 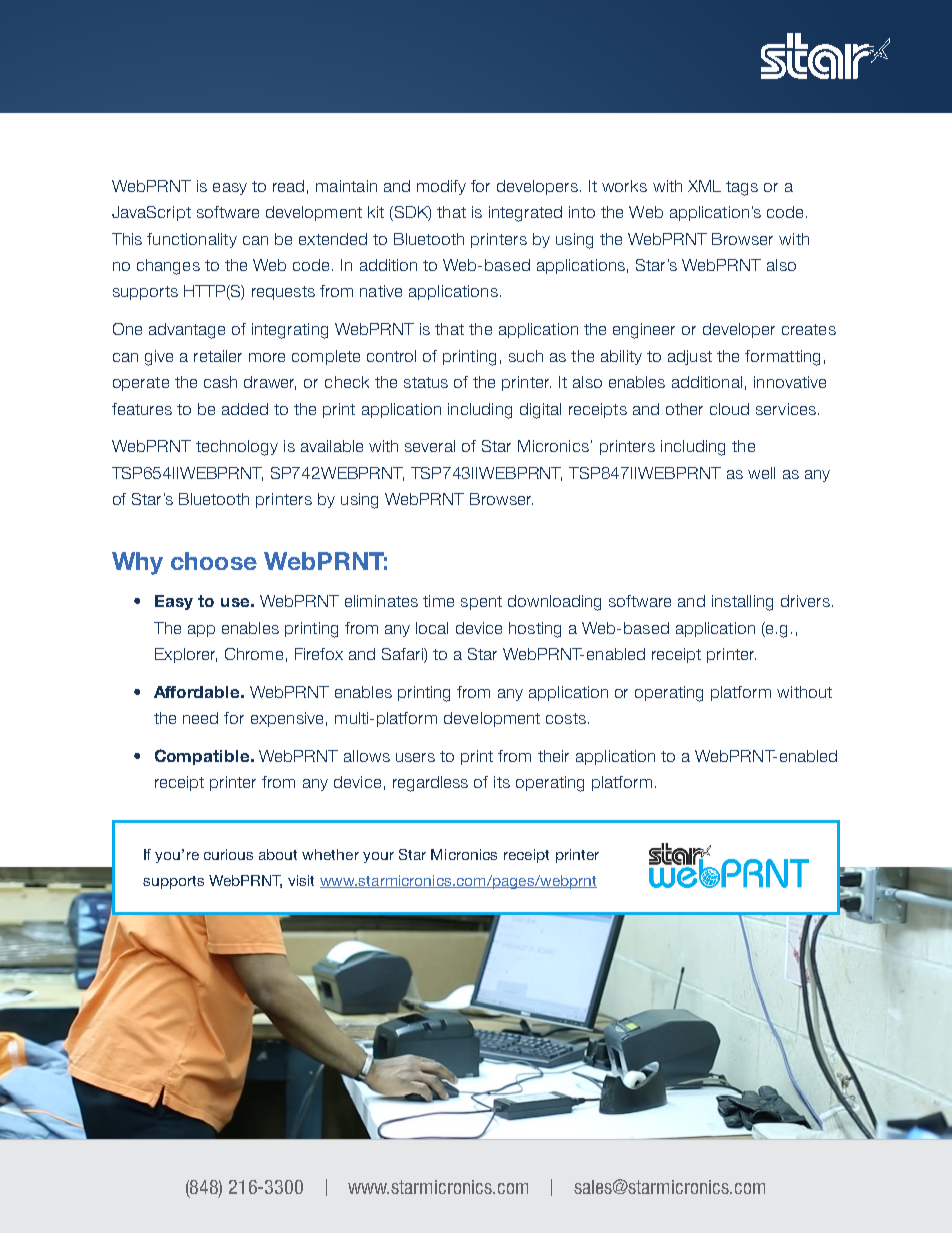 What do you see at coordinates (742, 188) in the screenshot?
I see `tags` at bounding box center [742, 188].
